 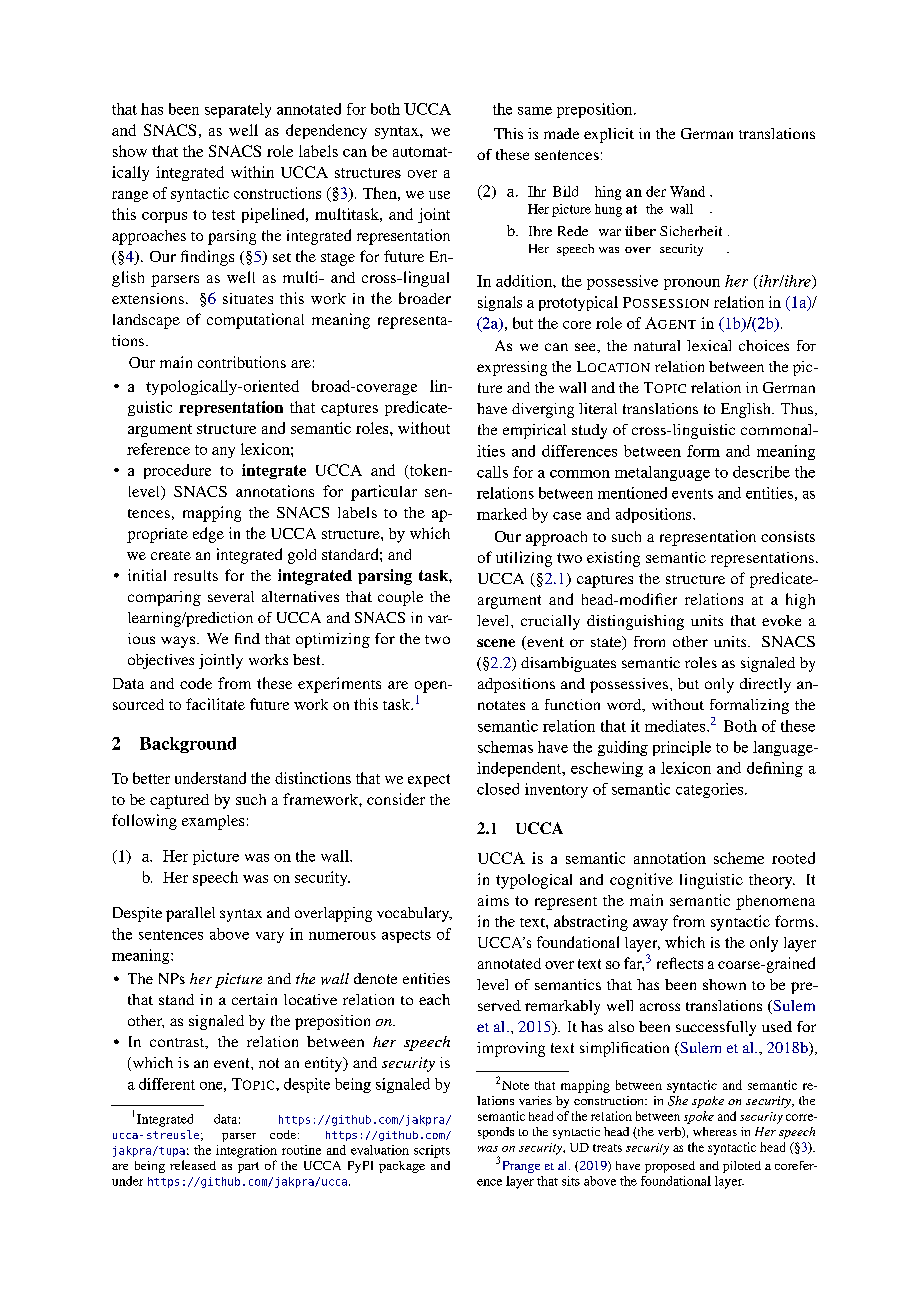 I want to click on separately, so click(x=238, y=110).
